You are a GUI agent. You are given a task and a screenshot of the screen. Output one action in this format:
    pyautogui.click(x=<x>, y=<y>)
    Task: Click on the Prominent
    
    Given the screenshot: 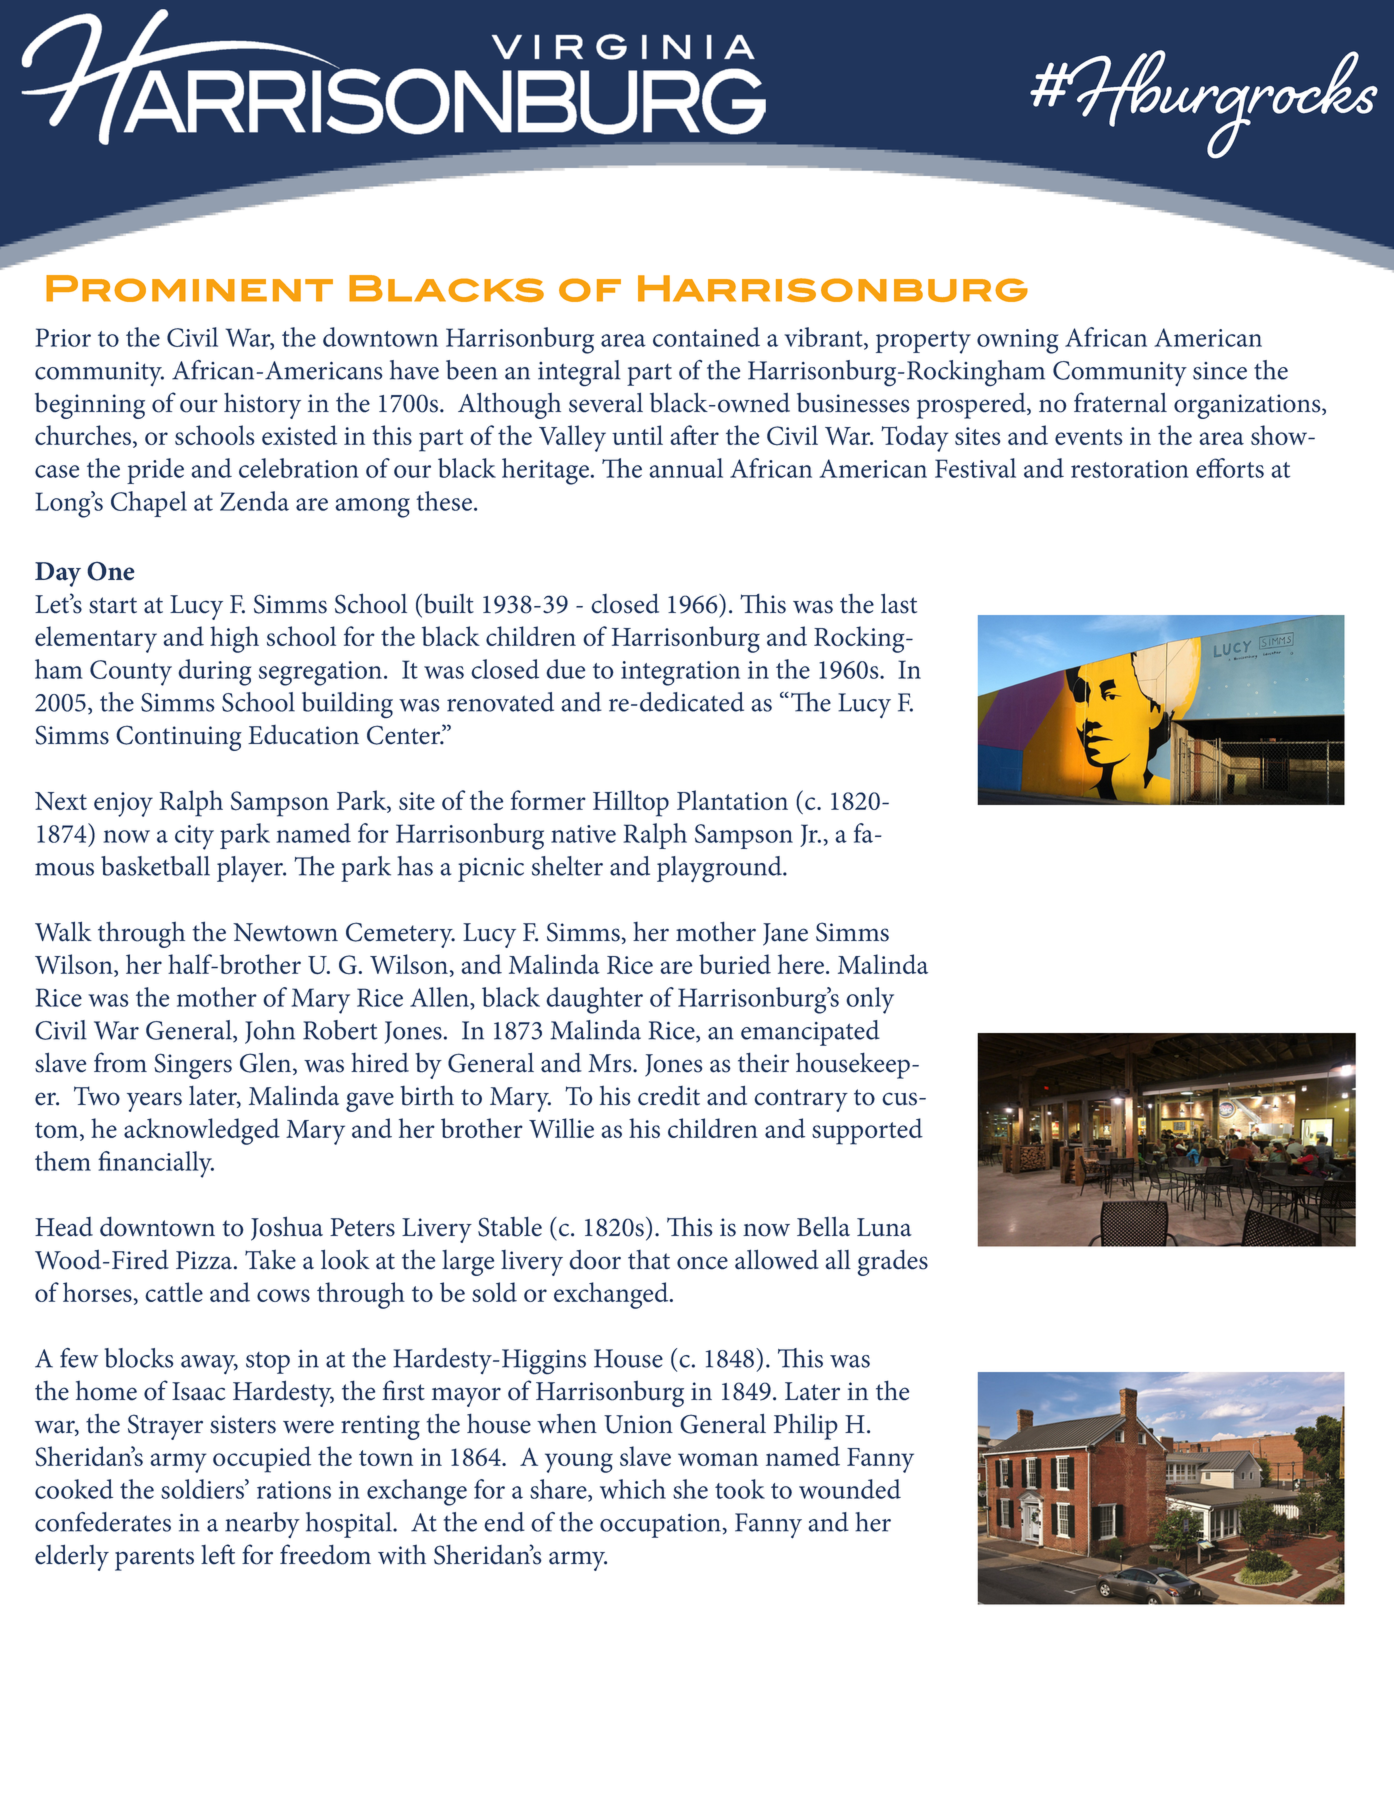 What is the action you would take?
    pyautogui.click(x=189, y=288)
